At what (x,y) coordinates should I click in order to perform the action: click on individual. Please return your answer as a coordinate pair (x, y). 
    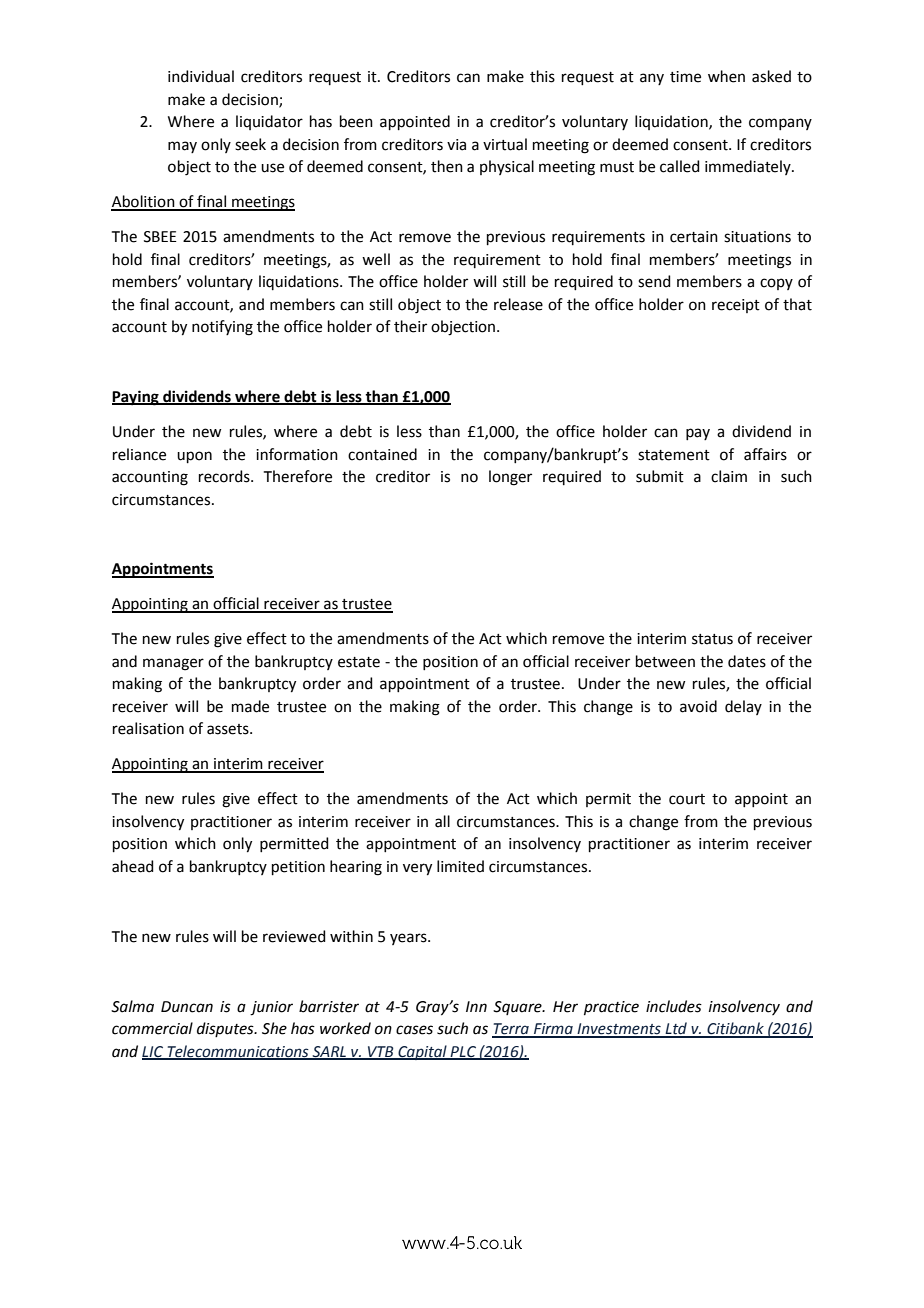
    Looking at the image, I should click on (201, 76).
